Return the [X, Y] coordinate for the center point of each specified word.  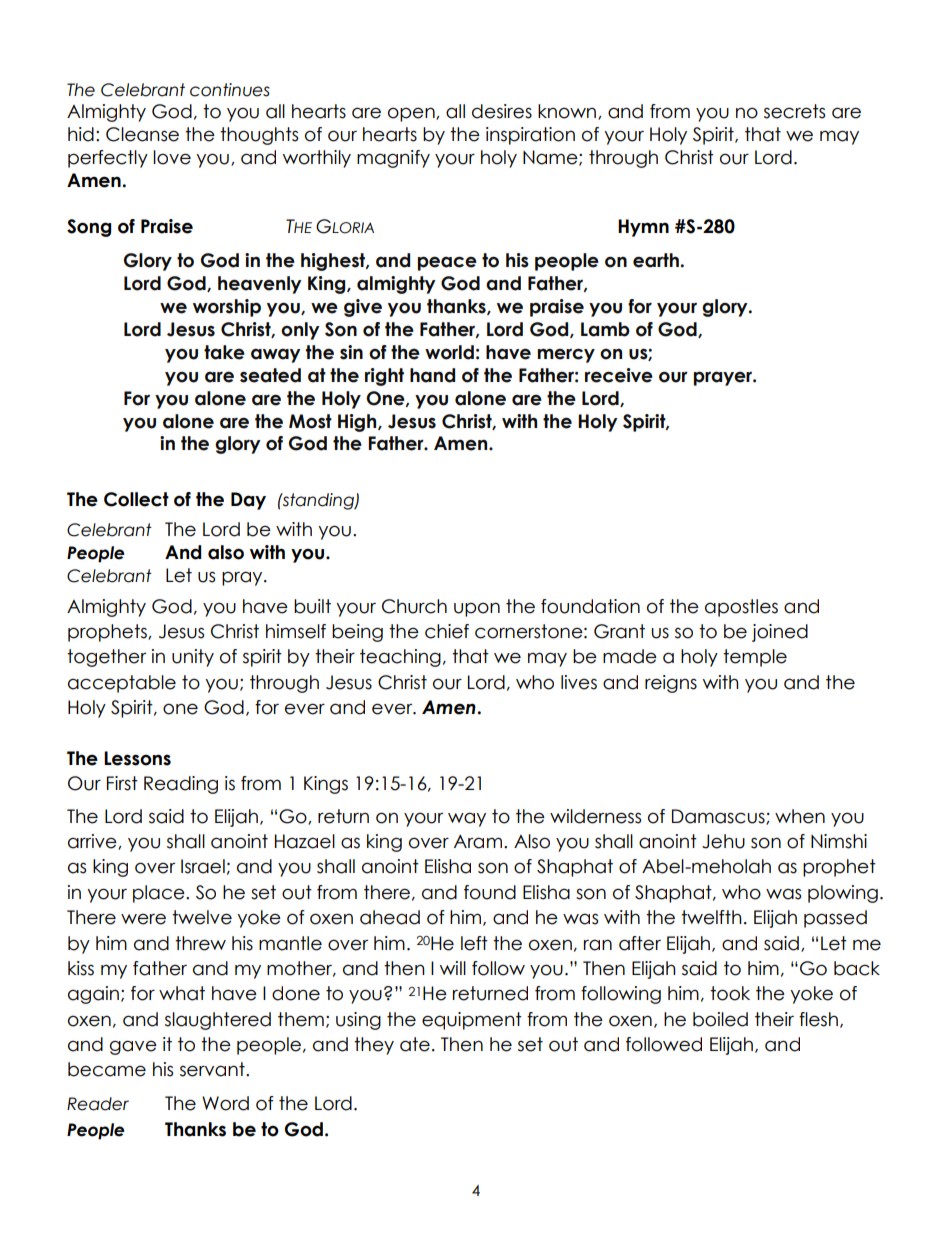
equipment [472, 1021]
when [800, 816]
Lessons [137, 758]
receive [619, 375]
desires [502, 111]
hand [432, 375]
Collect [136, 499]
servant [213, 1069]
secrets [794, 111]
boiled [720, 1019]
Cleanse [142, 134]
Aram [478, 841]
